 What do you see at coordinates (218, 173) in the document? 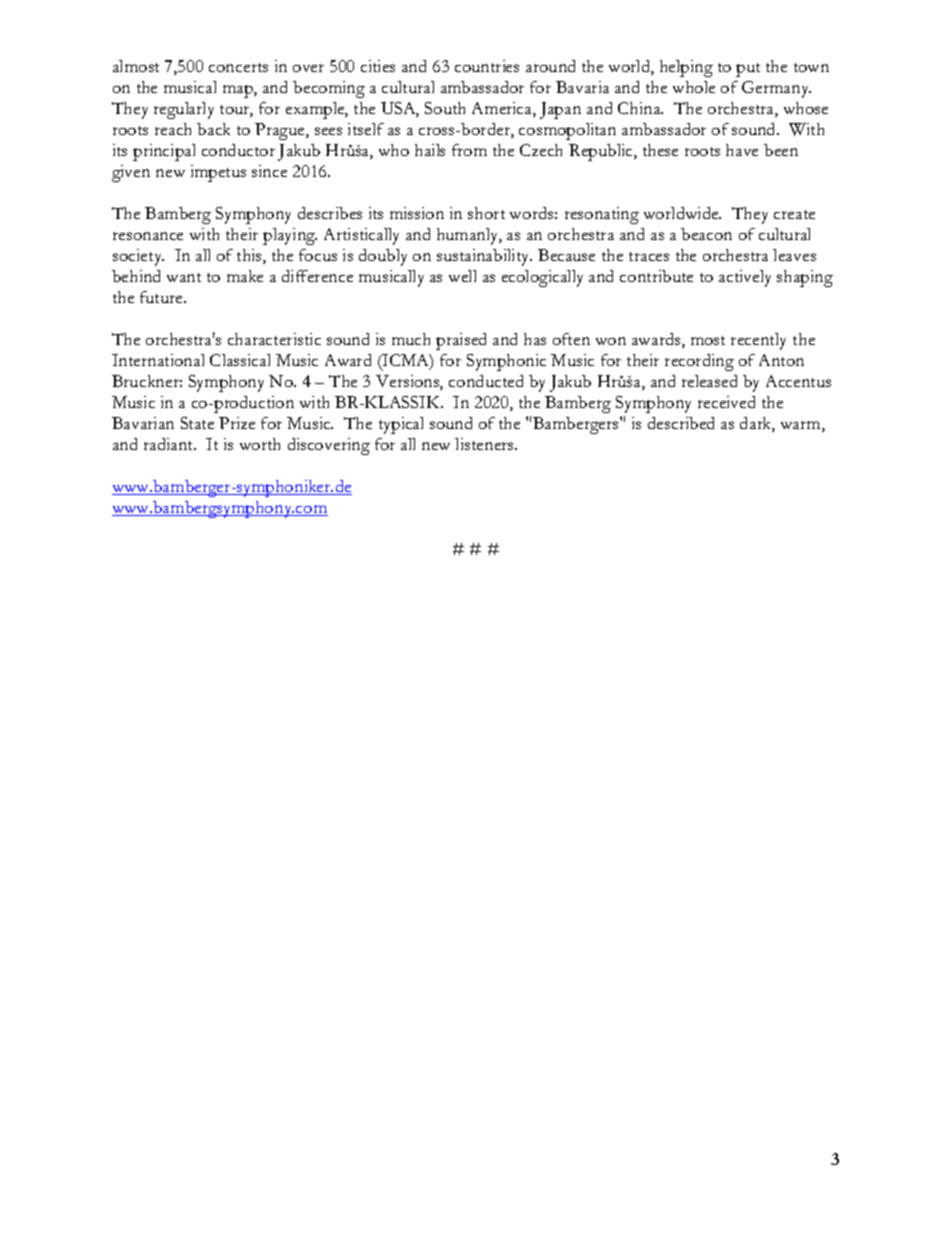
I see `impetus` at bounding box center [218, 173].
